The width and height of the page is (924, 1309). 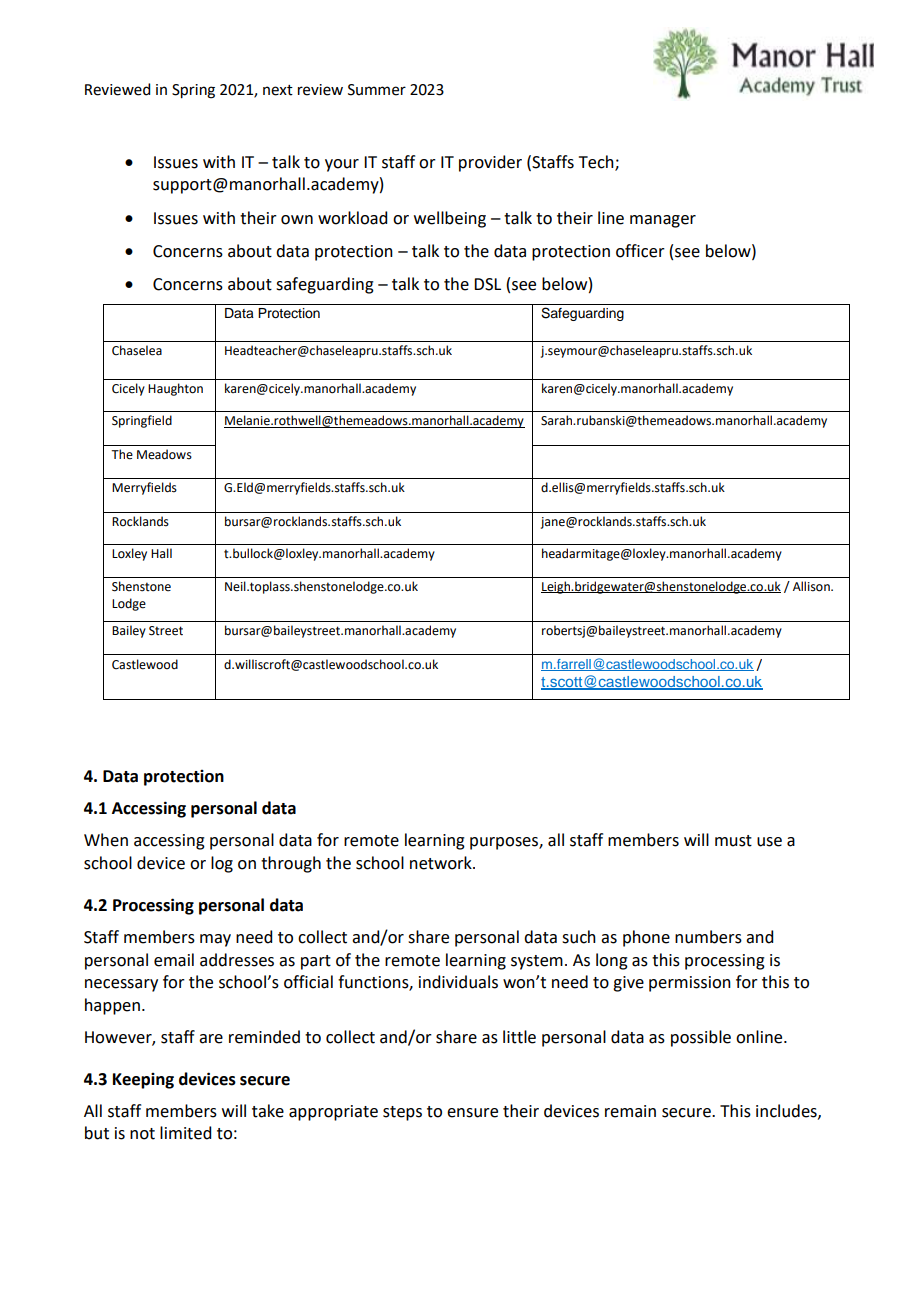 I want to click on network, so click(x=442, y=863).
